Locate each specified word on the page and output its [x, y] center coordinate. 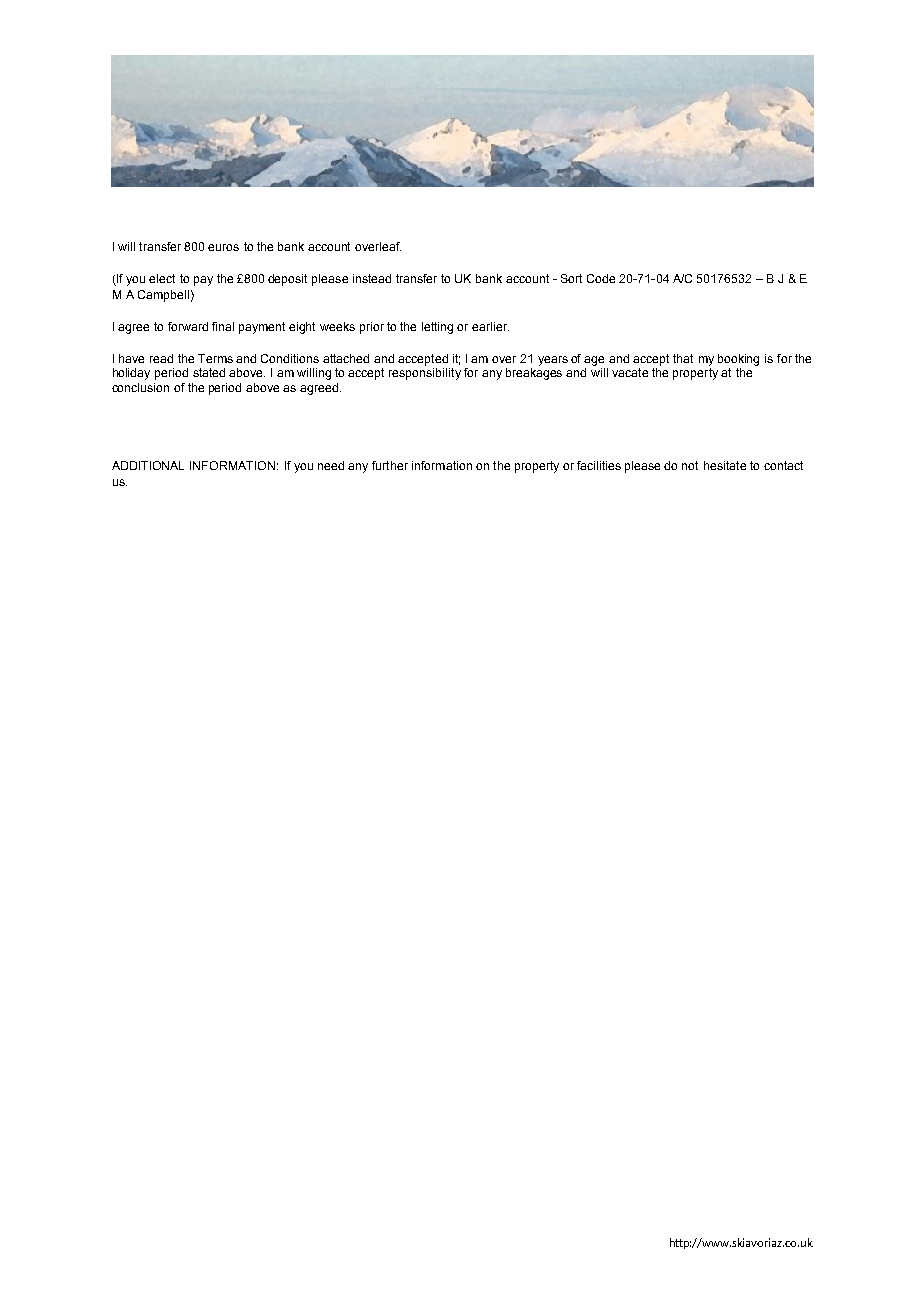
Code [601, 278]
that [683, 358]
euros [223, 247]
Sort [571, 278]
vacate [630, 372]
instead [372, 278]
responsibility [425, 374]
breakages [534, 374]
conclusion [140, 387]
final [223, 326]
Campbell [163, 296]
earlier [490, 326]
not [690, 465]
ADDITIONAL [148, 465]
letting [437, 328]
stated [209, 372]
